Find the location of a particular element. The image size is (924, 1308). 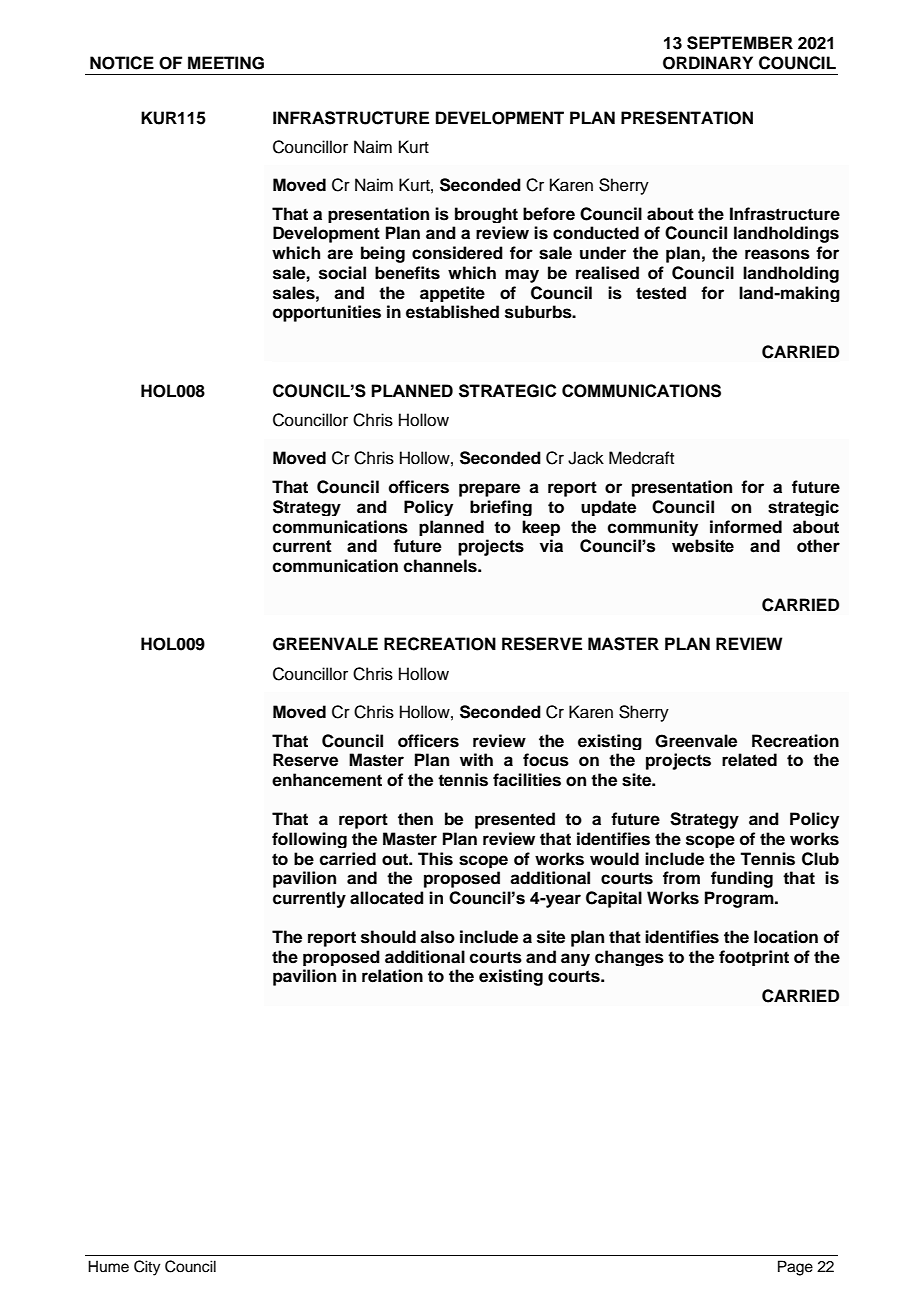

ORDINARY is located at coordinates (708, 63).
